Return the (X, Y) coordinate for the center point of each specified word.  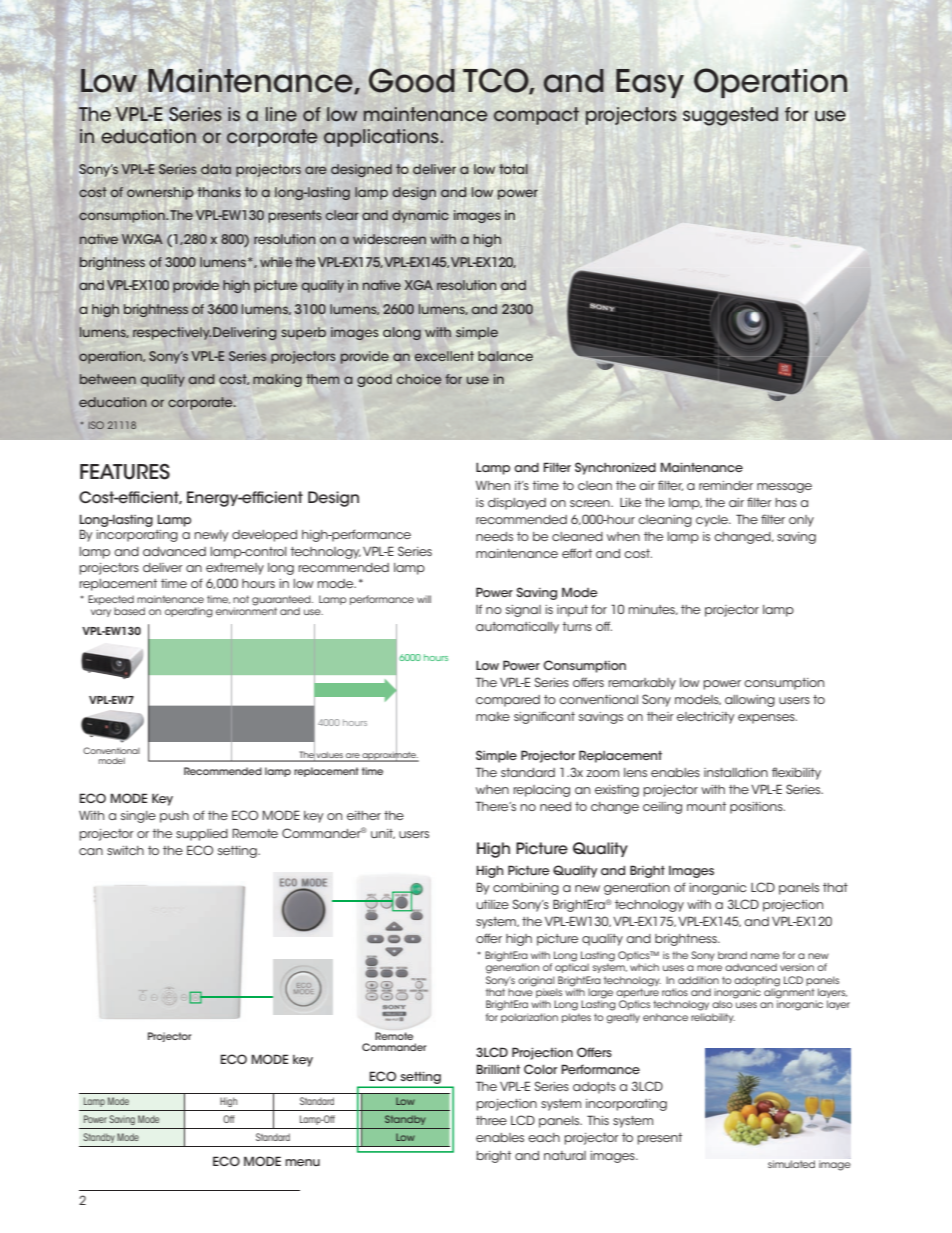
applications (382, 138)
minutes (652, 610)
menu (302, 1162)
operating (189, 612)
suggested (730, 116)
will (424, 599)
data (216, 169)
